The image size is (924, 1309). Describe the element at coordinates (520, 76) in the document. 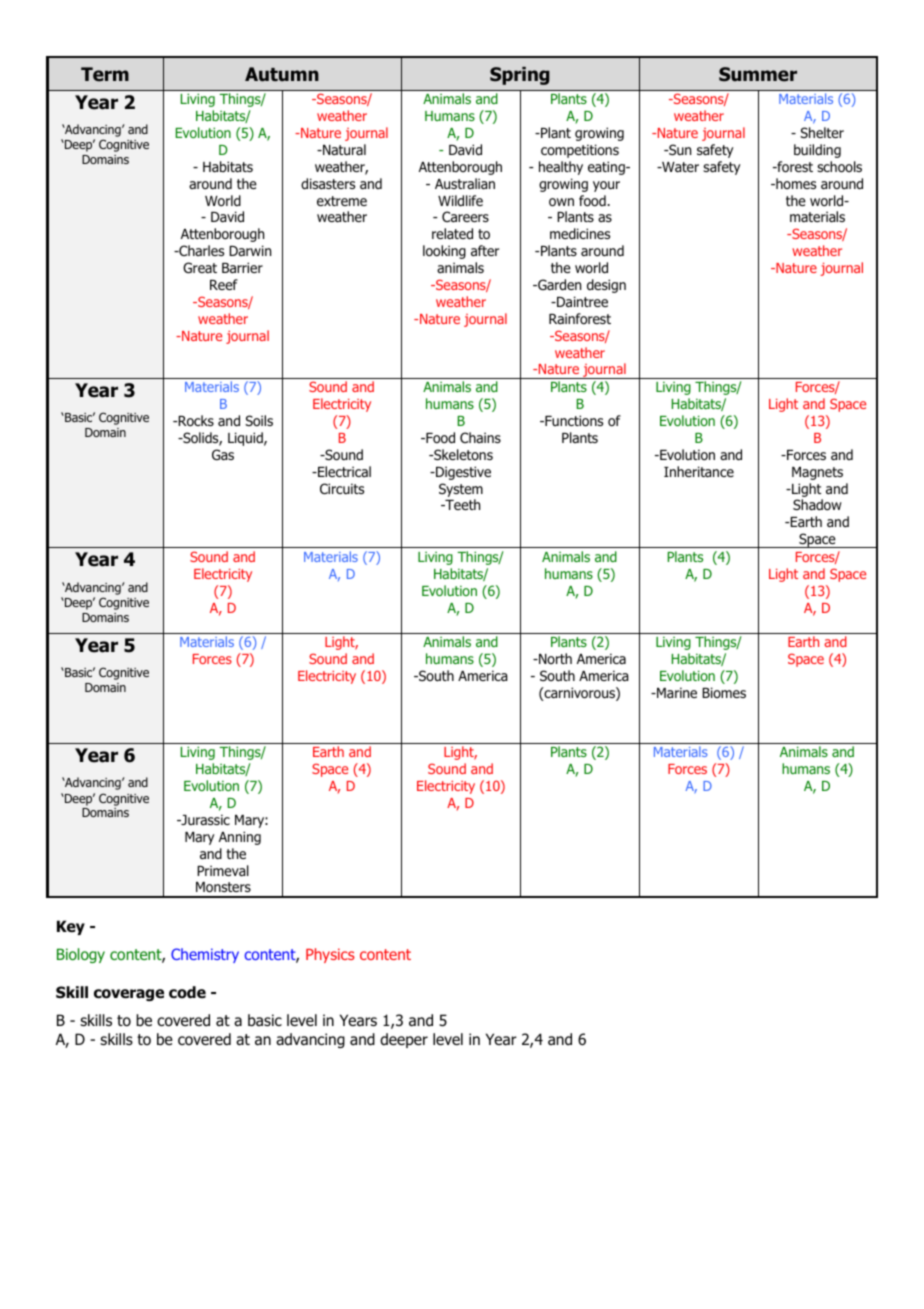

I see `Spring` at that location.
